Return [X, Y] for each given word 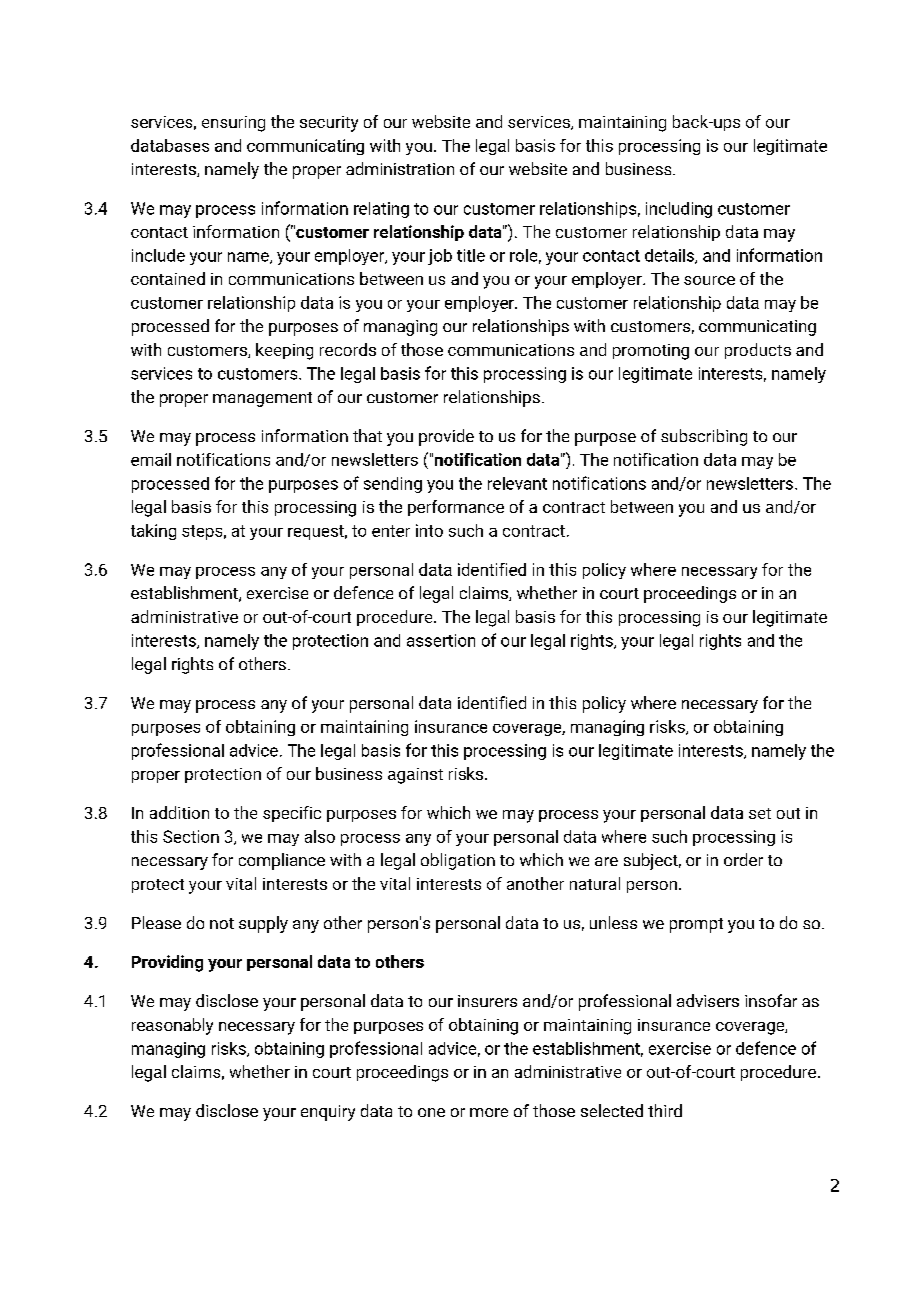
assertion [441, 640]
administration [400, 168]
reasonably [172, 1026]
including [679, 210]
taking [153, 532]
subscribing [704, 437]
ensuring [233, 124]
